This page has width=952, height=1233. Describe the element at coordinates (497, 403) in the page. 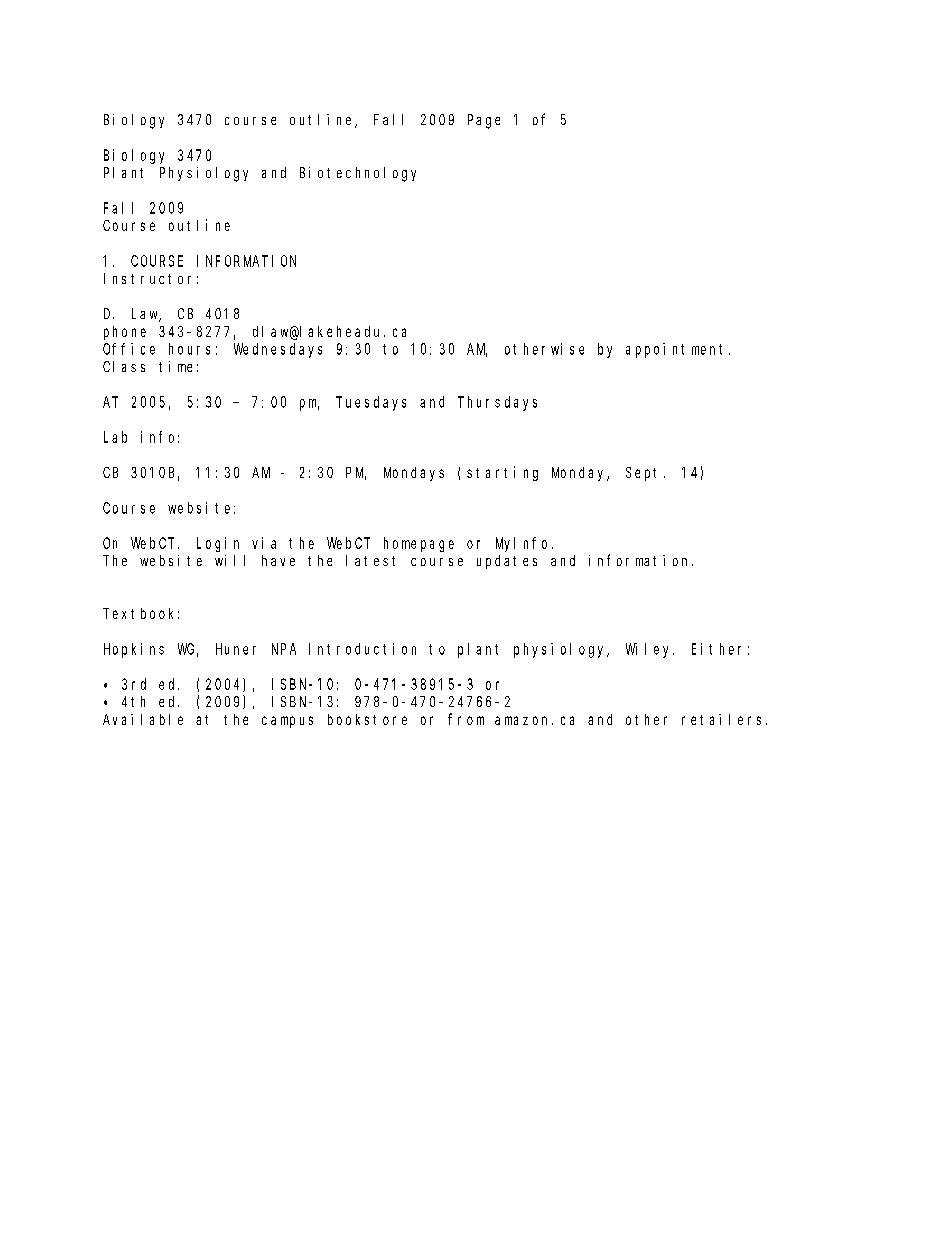

I see `Thursdays` at that location.
